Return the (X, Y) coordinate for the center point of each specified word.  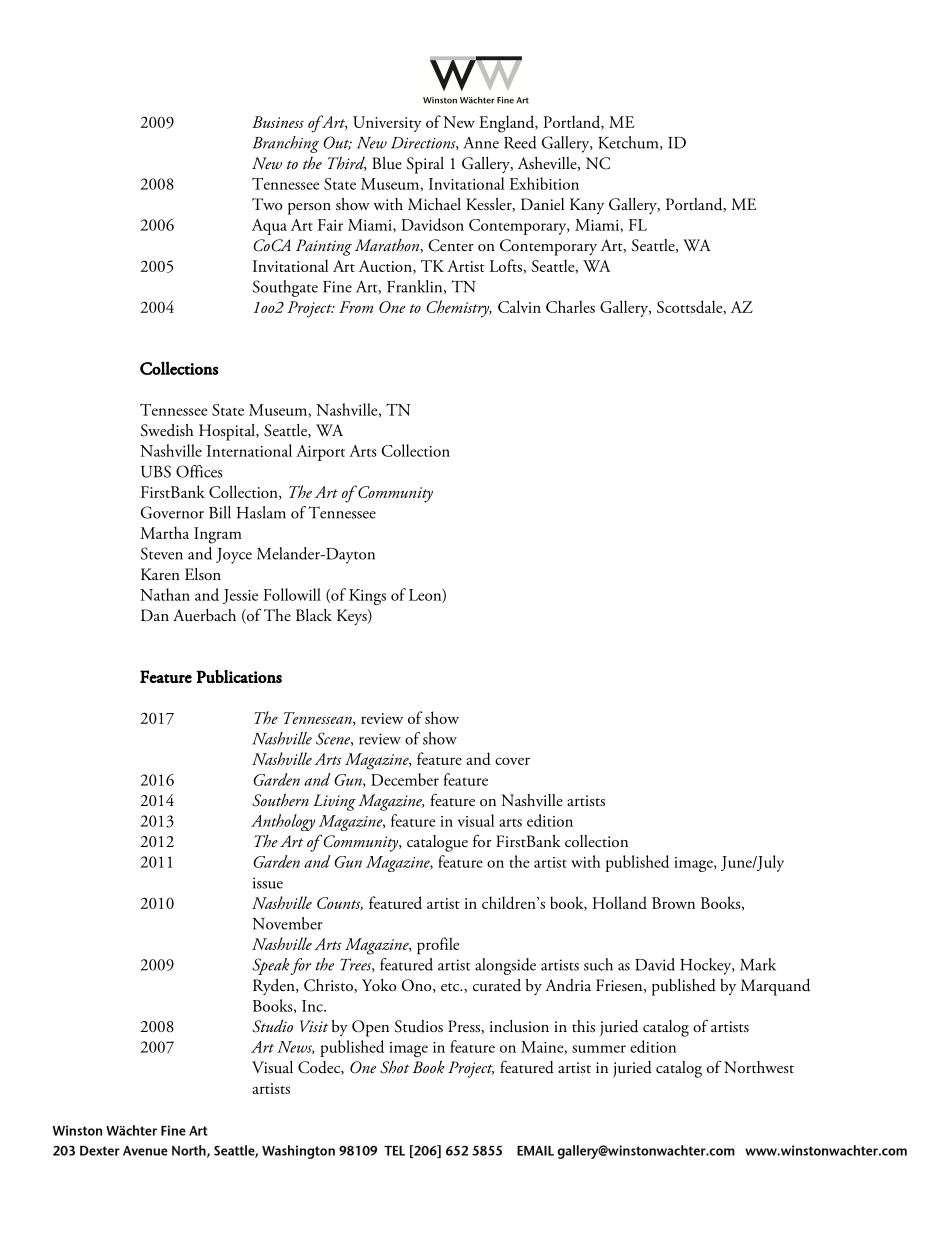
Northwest (759, 1067)
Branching (286, 144)
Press (465, 1027)
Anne (481, 143)
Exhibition (544, 183)
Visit (314, 1026)
